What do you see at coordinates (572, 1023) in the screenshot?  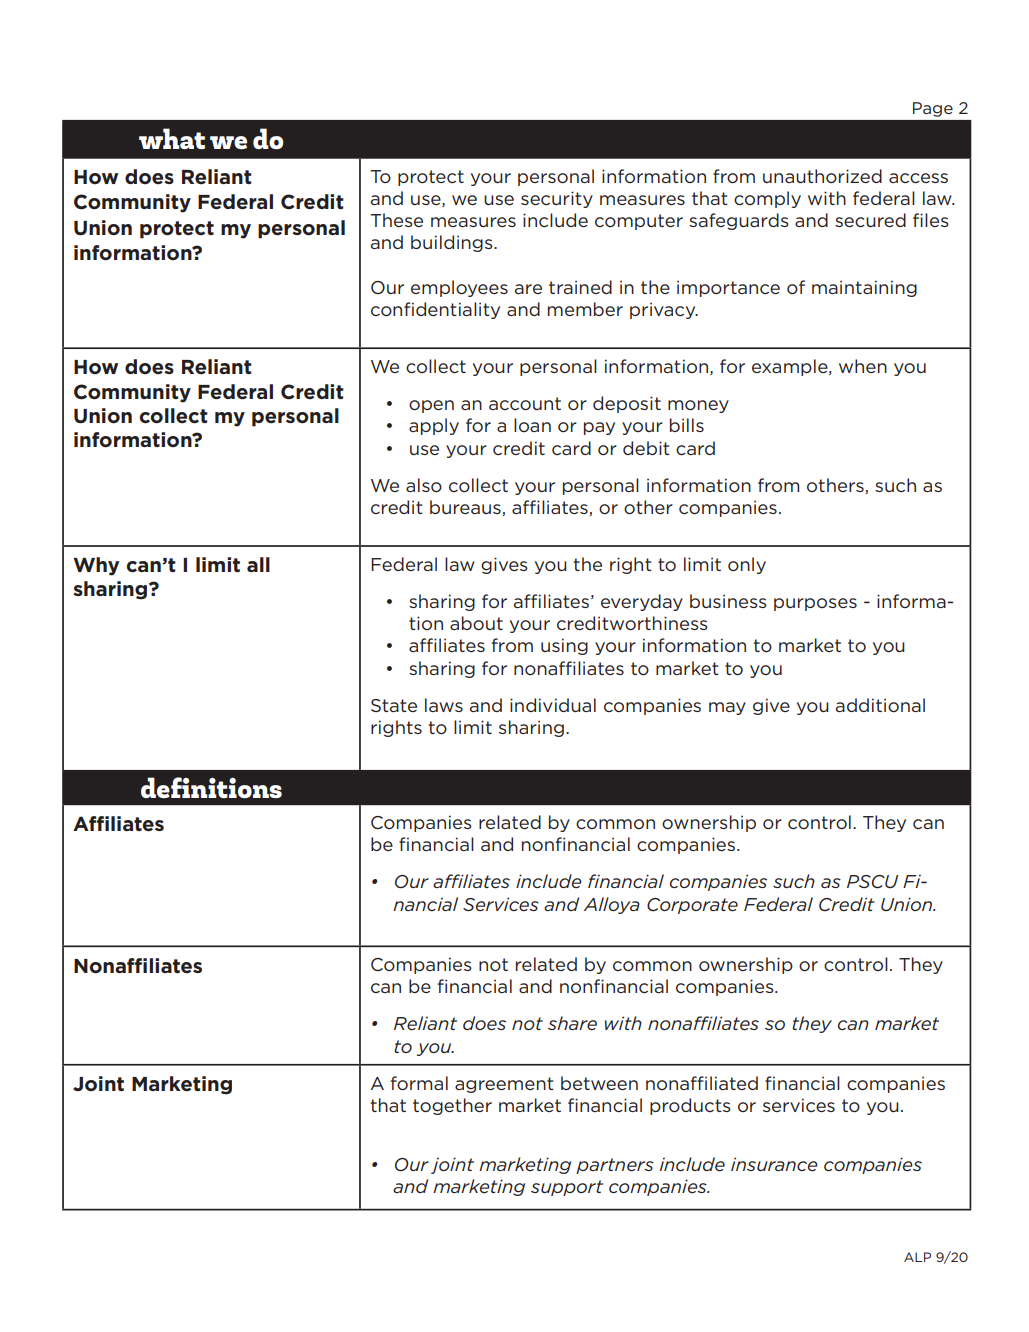 I see `share` at bounding box center [572, 1023].
